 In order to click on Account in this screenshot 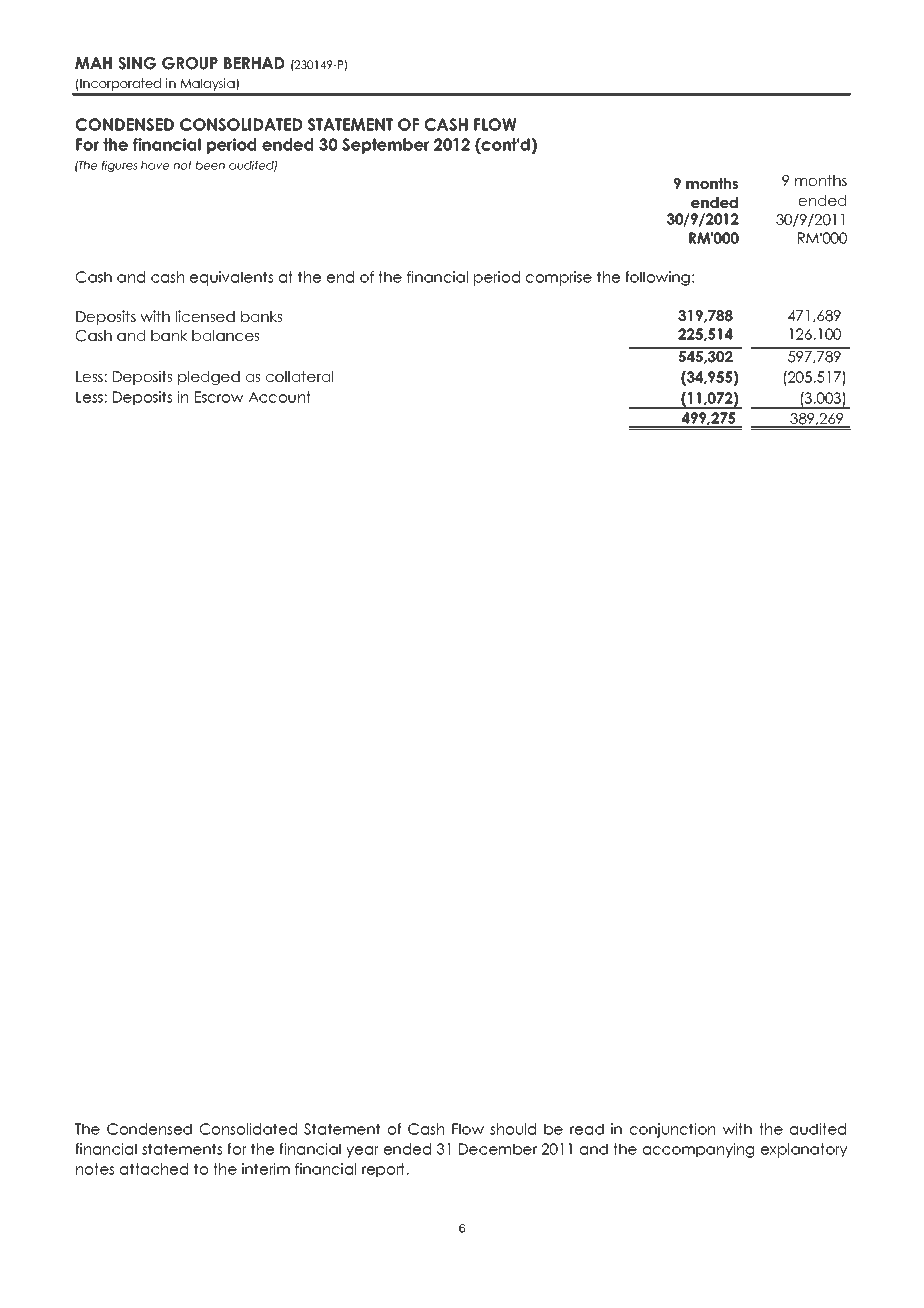, I will do `click(279, 397)`.
